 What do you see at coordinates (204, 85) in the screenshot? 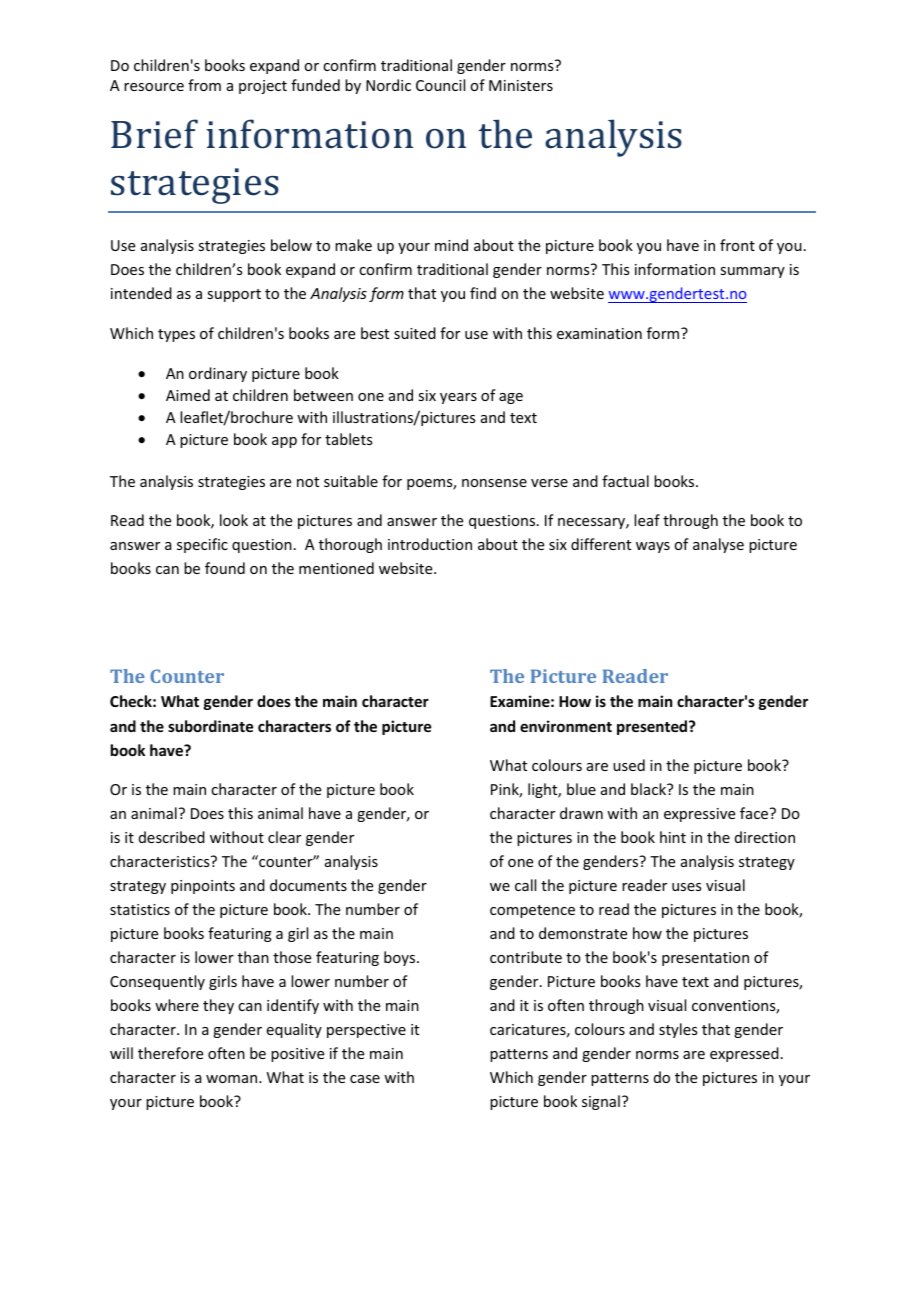
I see `from` at bounding box center [204, 85].
